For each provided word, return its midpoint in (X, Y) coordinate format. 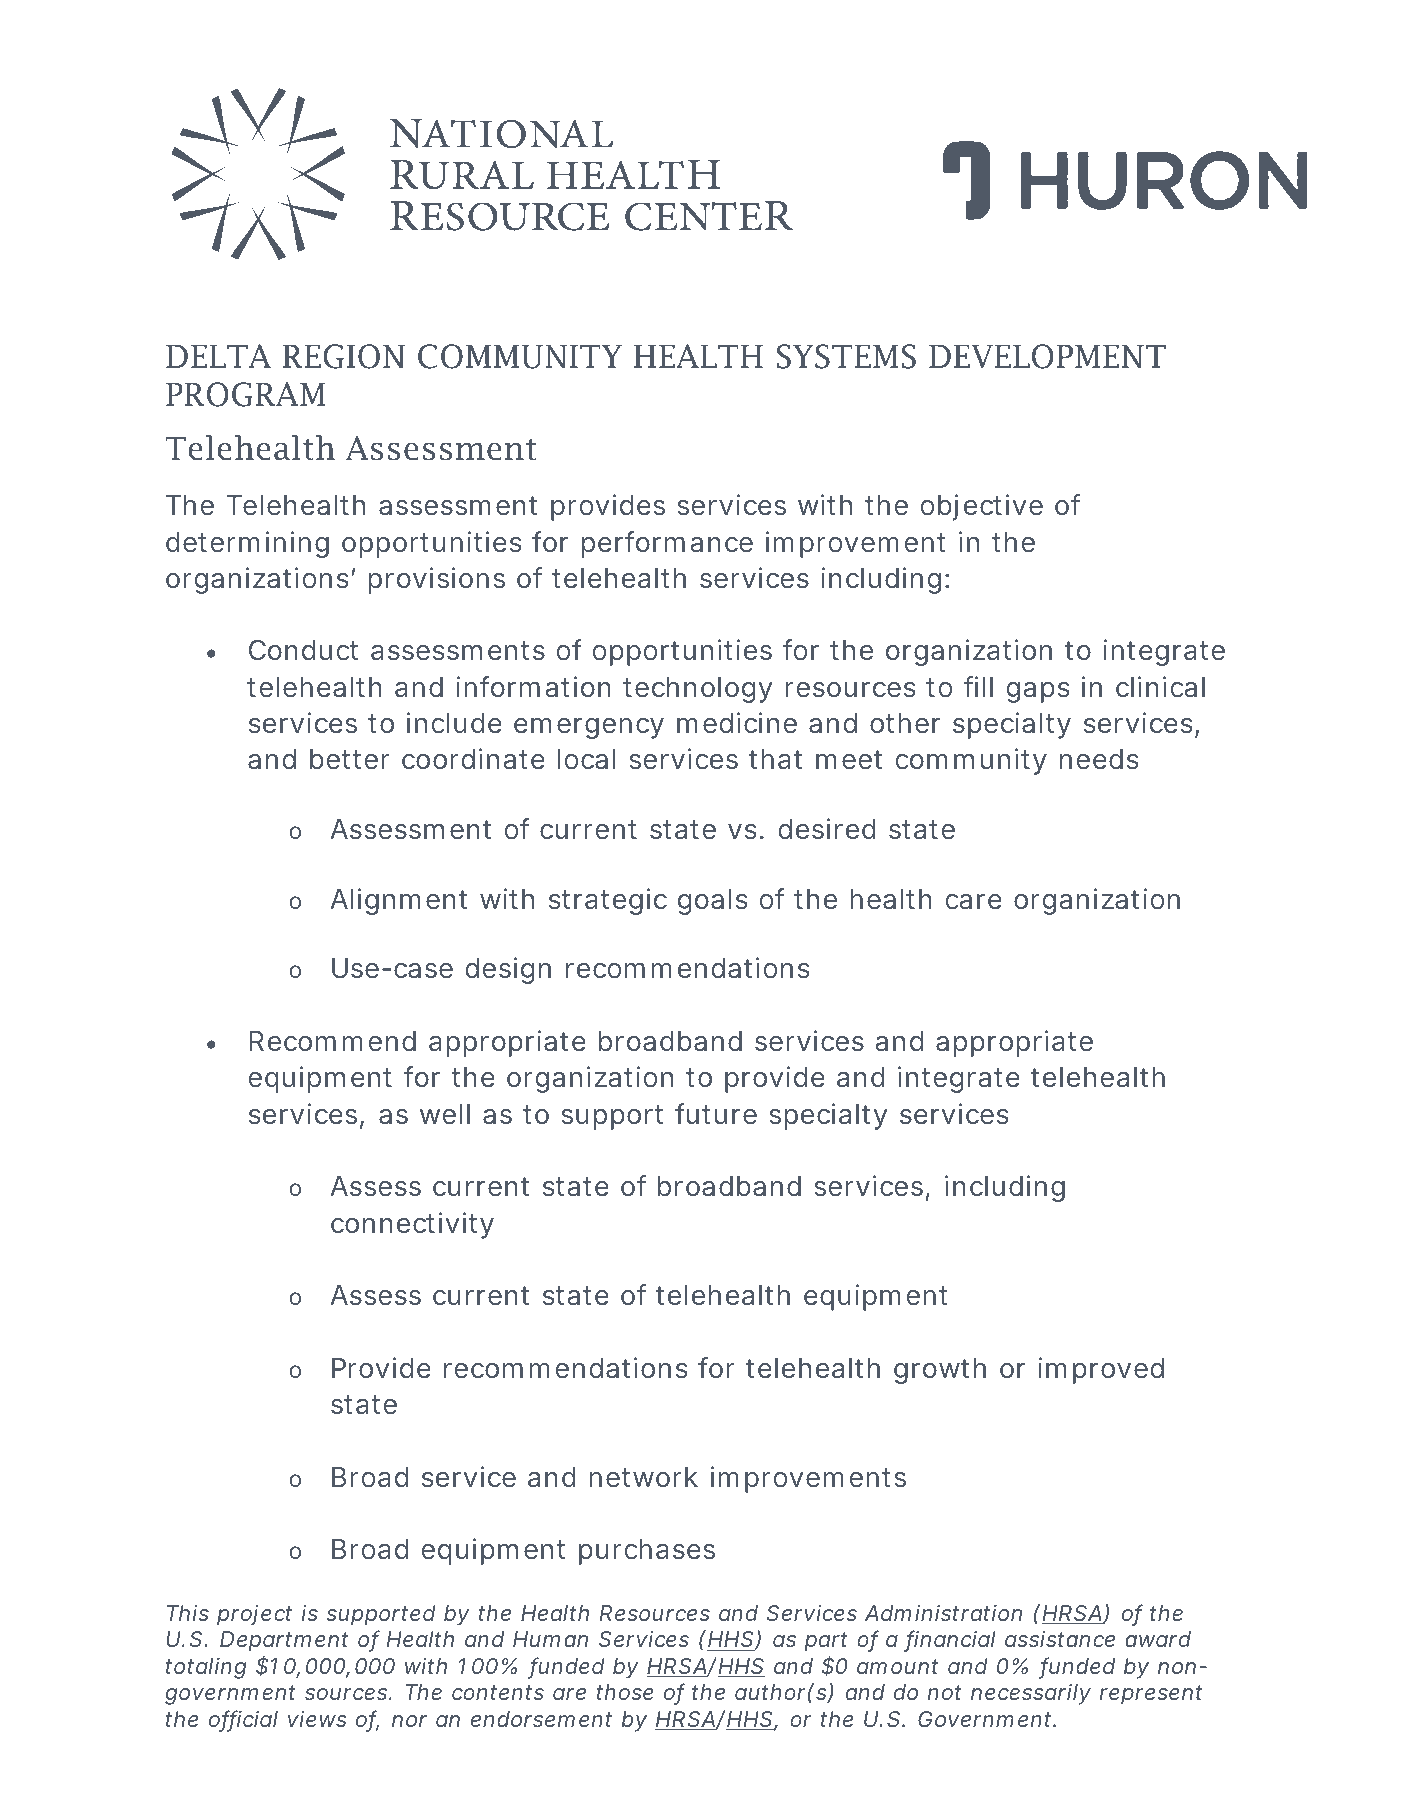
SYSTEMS (846, 356)
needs (1099, 759)
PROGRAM (245, 394)
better (349, 759)
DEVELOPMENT (1047, 356)
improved (1101, 1370)
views (317, 1719)
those (625, 1692)
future (716, 1114)
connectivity (412, 1225)
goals (713, 902)
